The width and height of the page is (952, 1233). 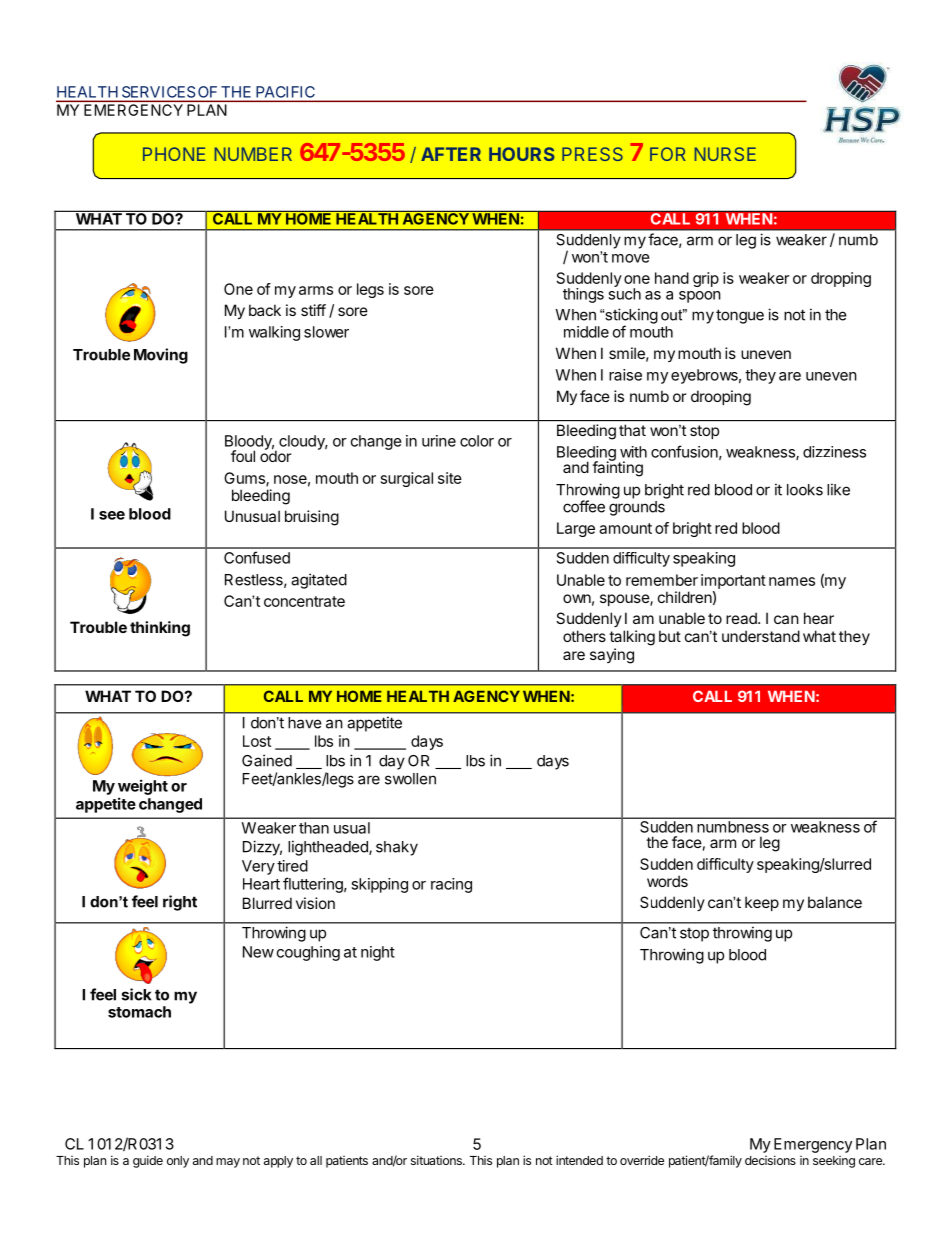 What do you see at coordinates (174, 154) in the page?
I see `PHONE` at bounding box center [174, 154].
